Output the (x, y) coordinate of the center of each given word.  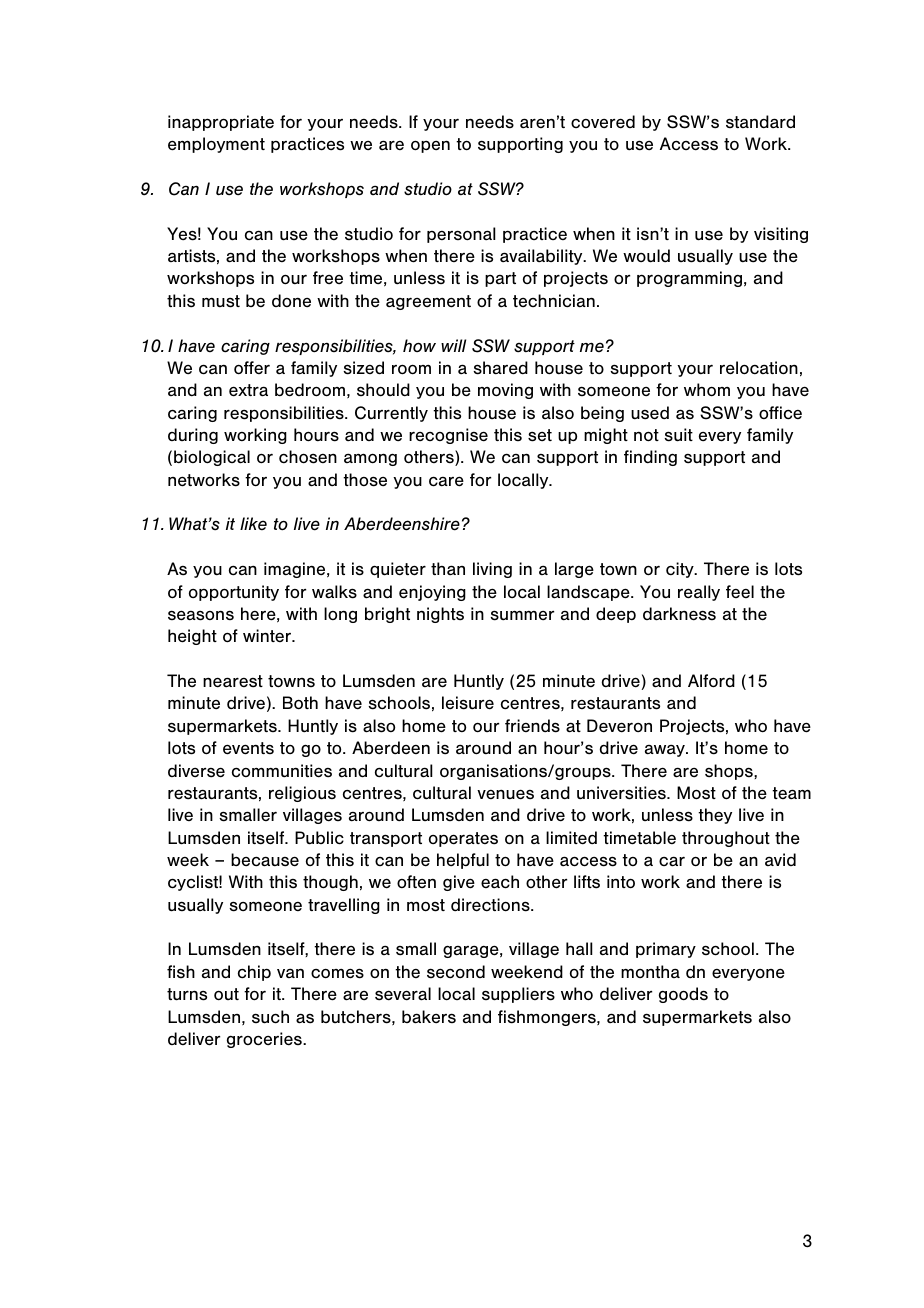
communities (282, 771)
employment (216, 145)
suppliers (518, 995)
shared (500, 368)
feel (740, 591)
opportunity (234, 593)
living (492, 570)
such (270, 1017)
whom (707, 390)
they (715, 816)
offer (252, 368)
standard (760, 122)
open (430, 146)
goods (683, 995)
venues (505, 794)
